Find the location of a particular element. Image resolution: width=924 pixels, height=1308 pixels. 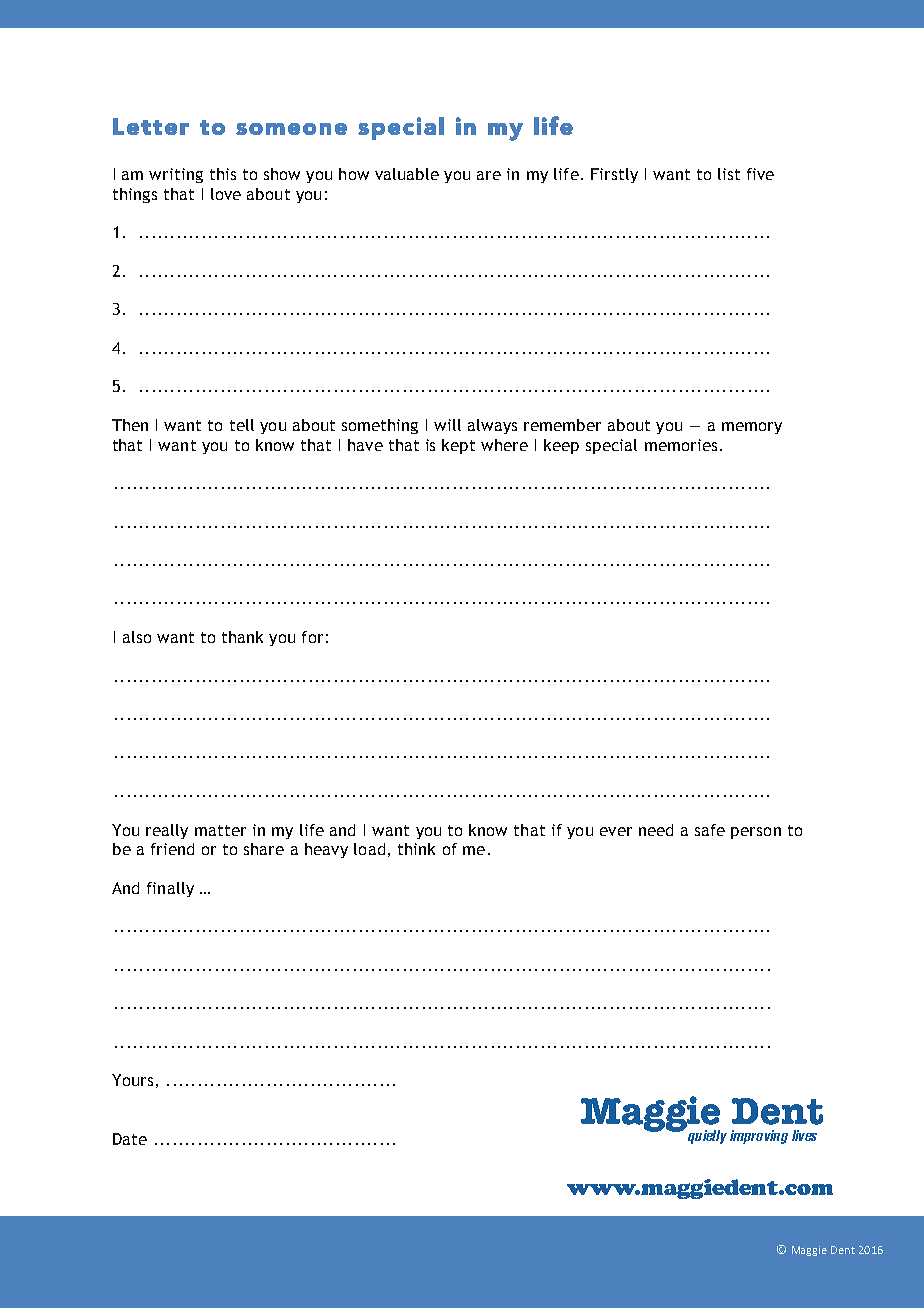

thank is located at coordinates (242, 637).
